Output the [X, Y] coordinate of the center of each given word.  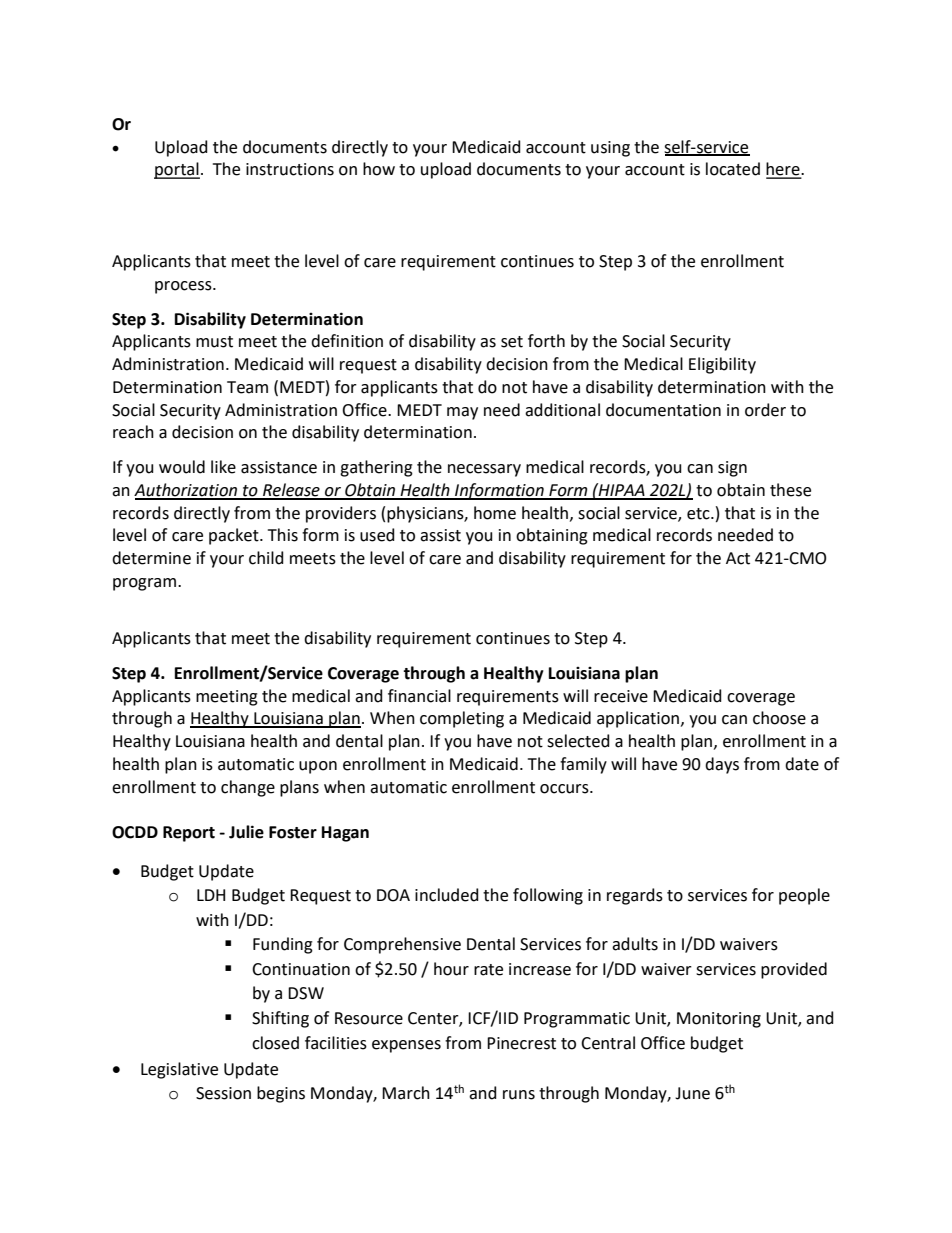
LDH [211, 895]
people [804, 896]
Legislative [179, 1070]
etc [699, 514]
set [512, 342]
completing [462, 719]
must [214, 342]
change [248, 788]
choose [779, 718]
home [495, 513]
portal [177, 170]
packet [235, 536]
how [379, 169]
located [733, 169]
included [447, 895]
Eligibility [722, 365]
